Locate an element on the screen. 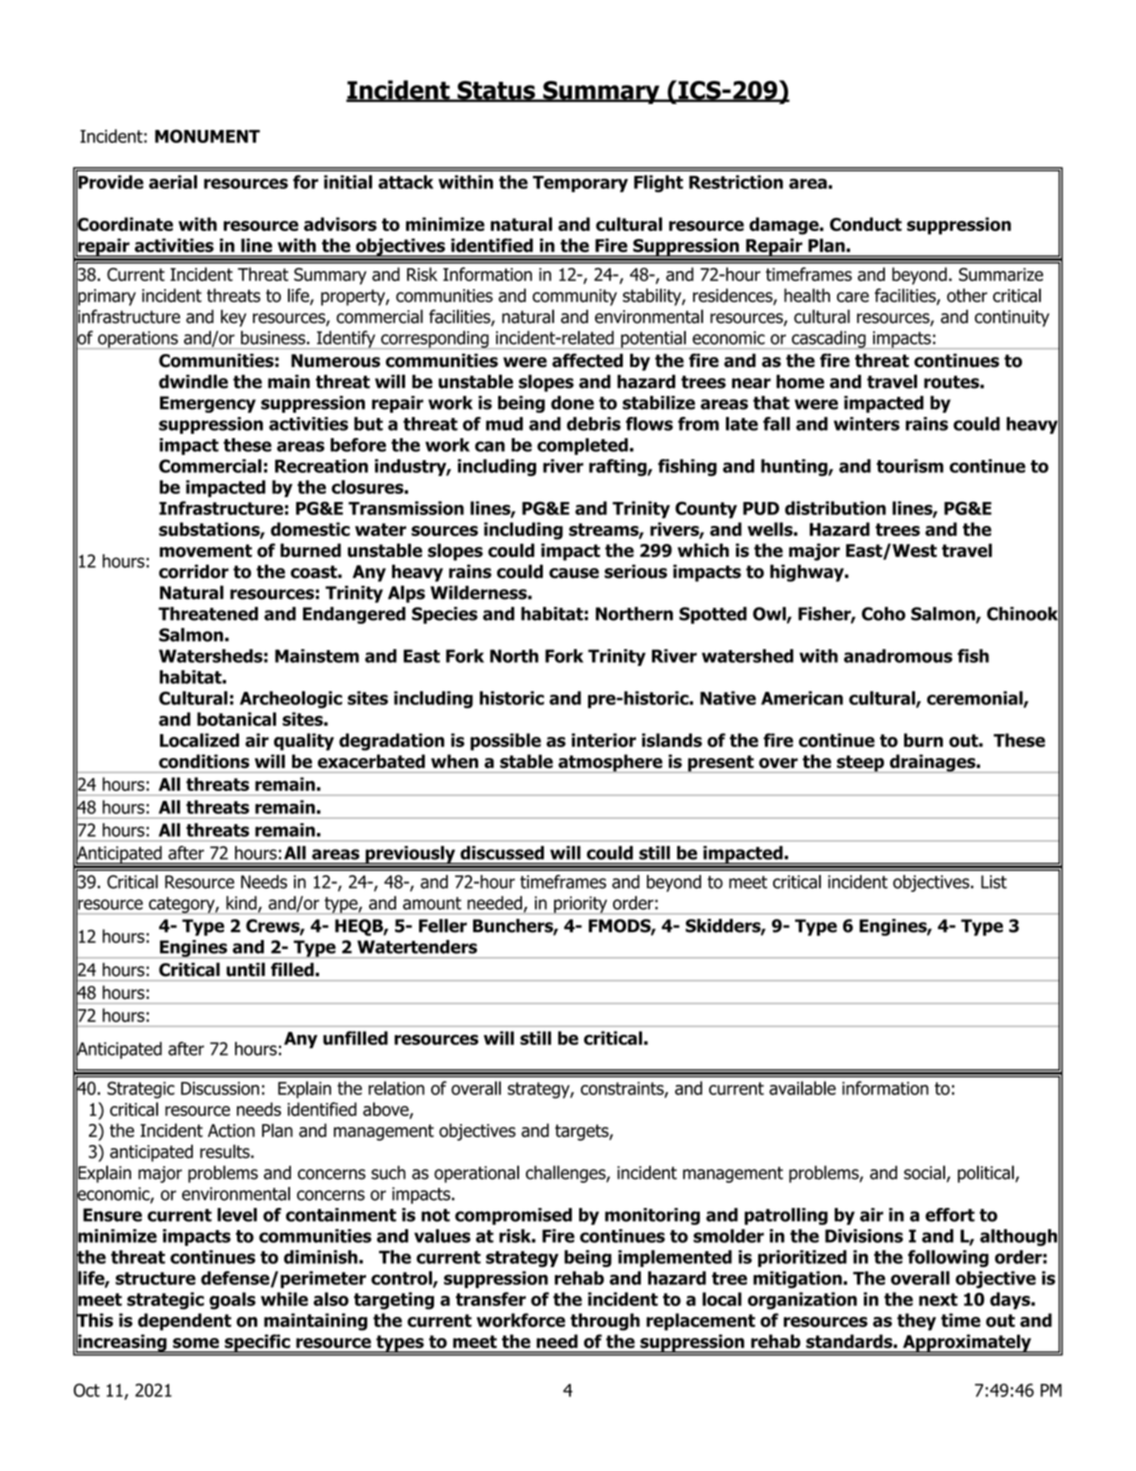 The height and width of the screenshot is (1471, 1136). operational is located at coordinates (476, 1174).
